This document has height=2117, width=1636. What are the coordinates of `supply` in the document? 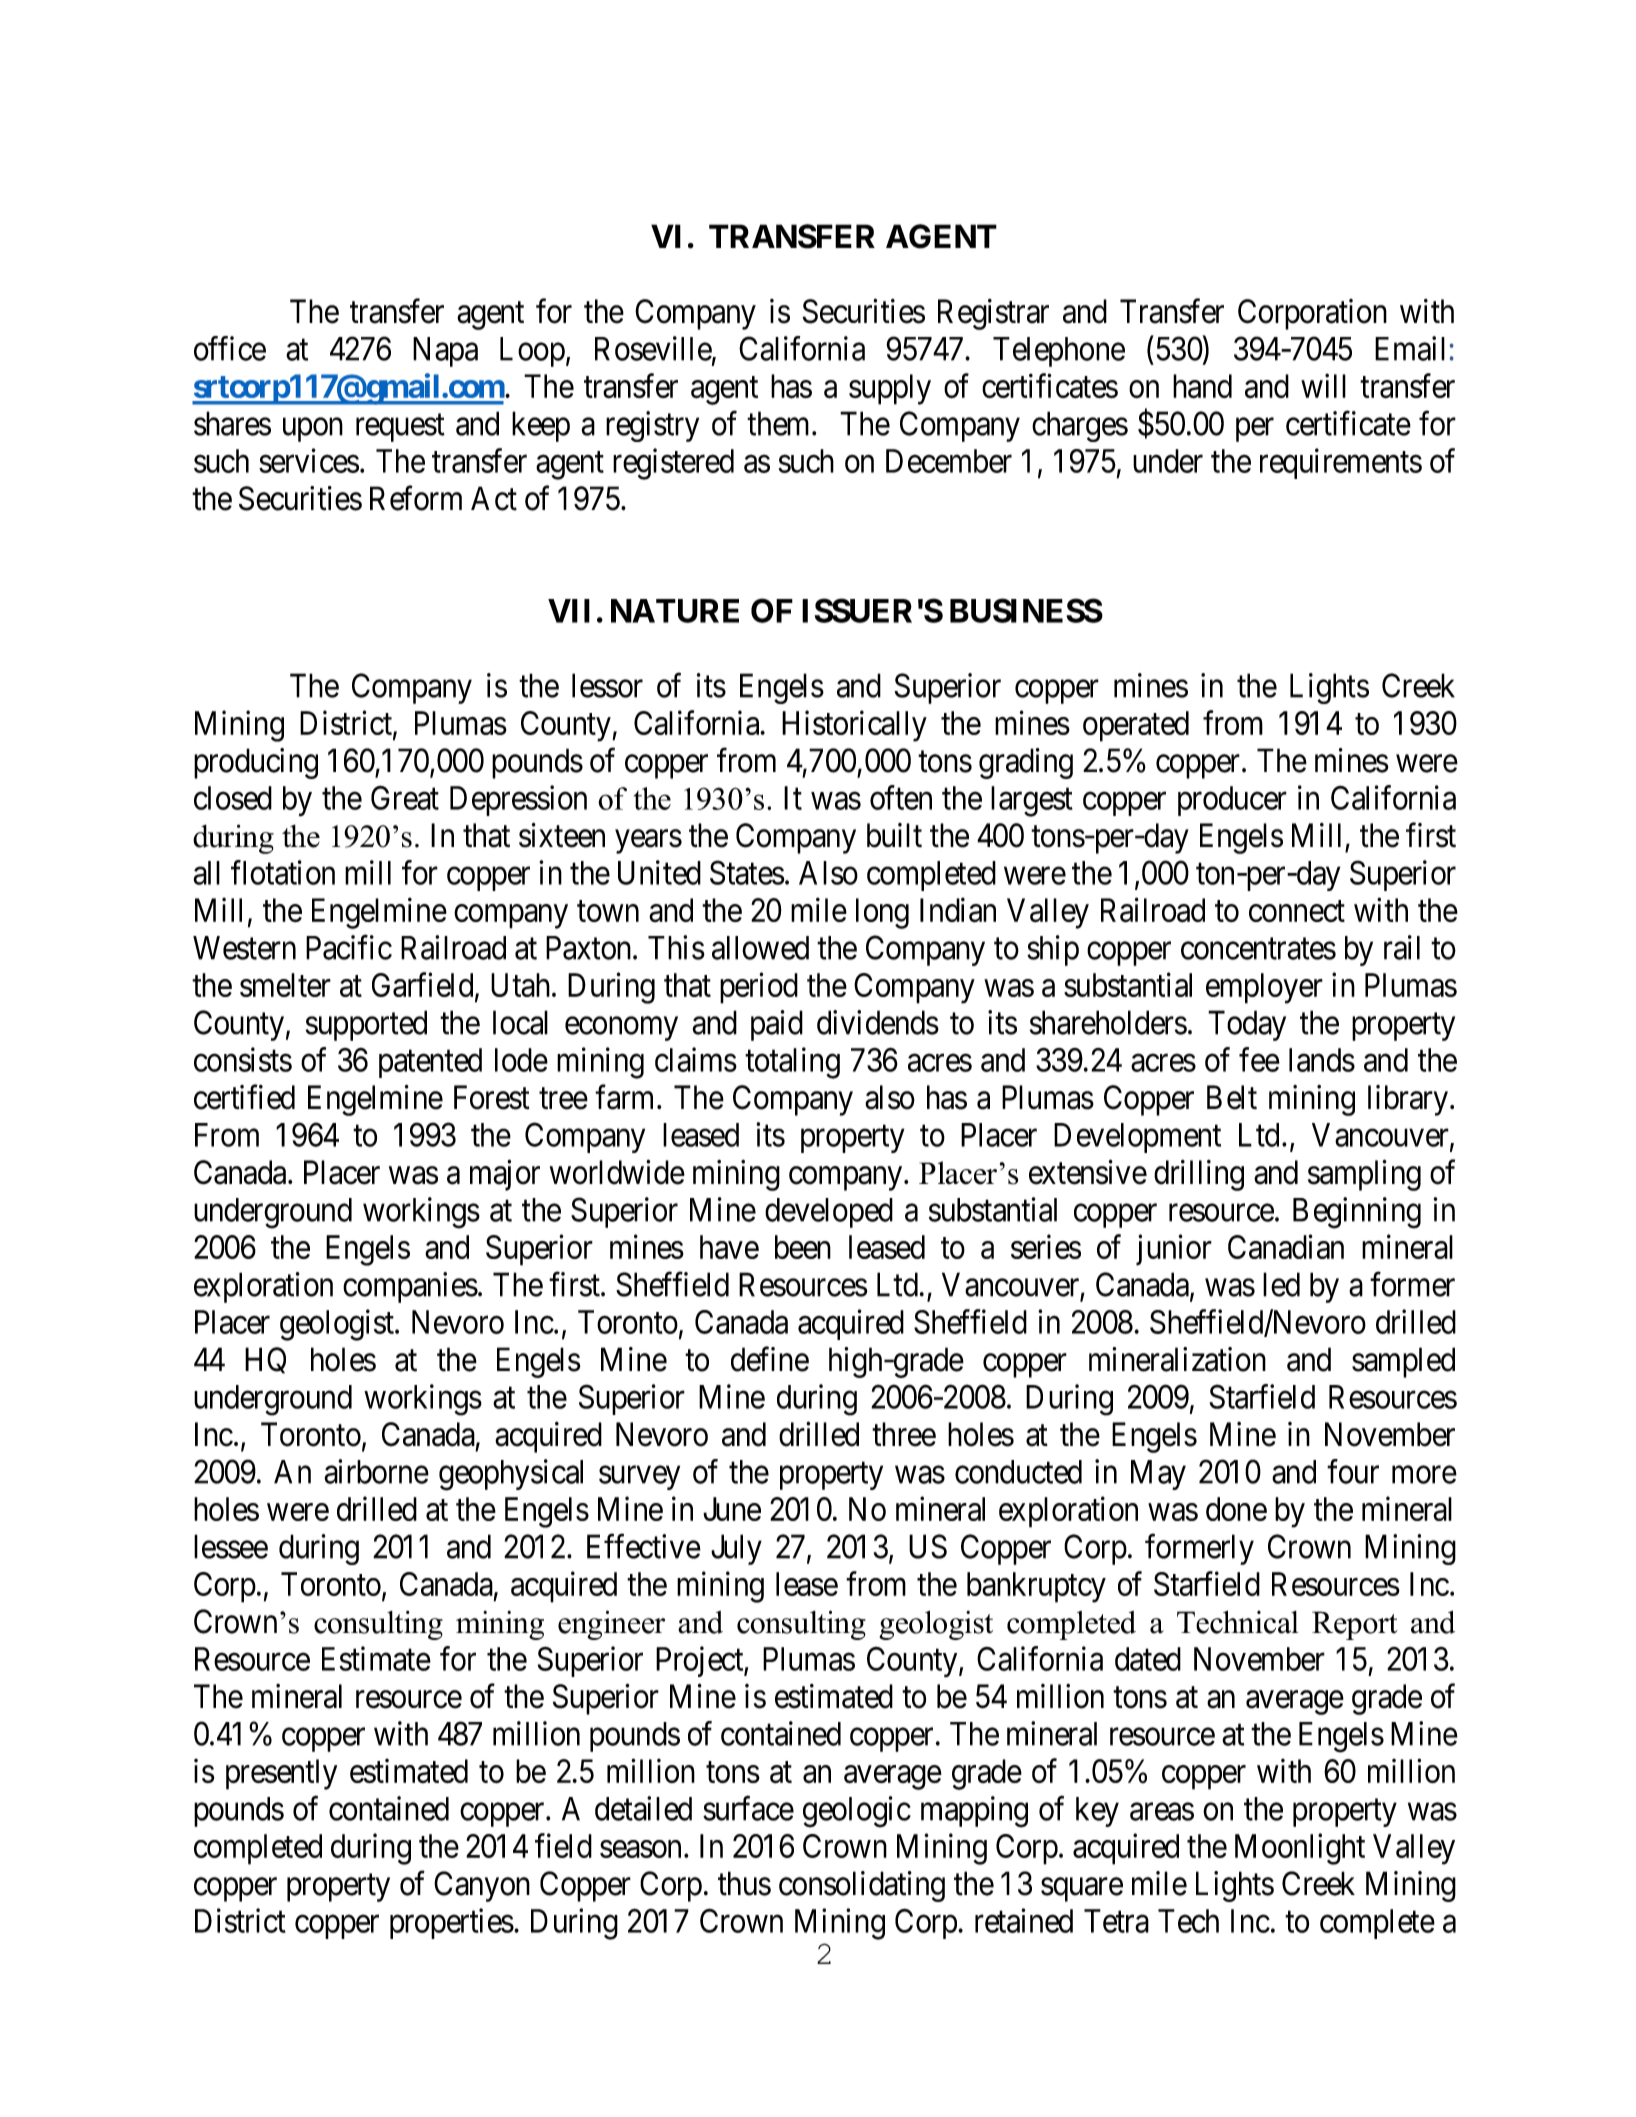 It's located at (890, 389).
